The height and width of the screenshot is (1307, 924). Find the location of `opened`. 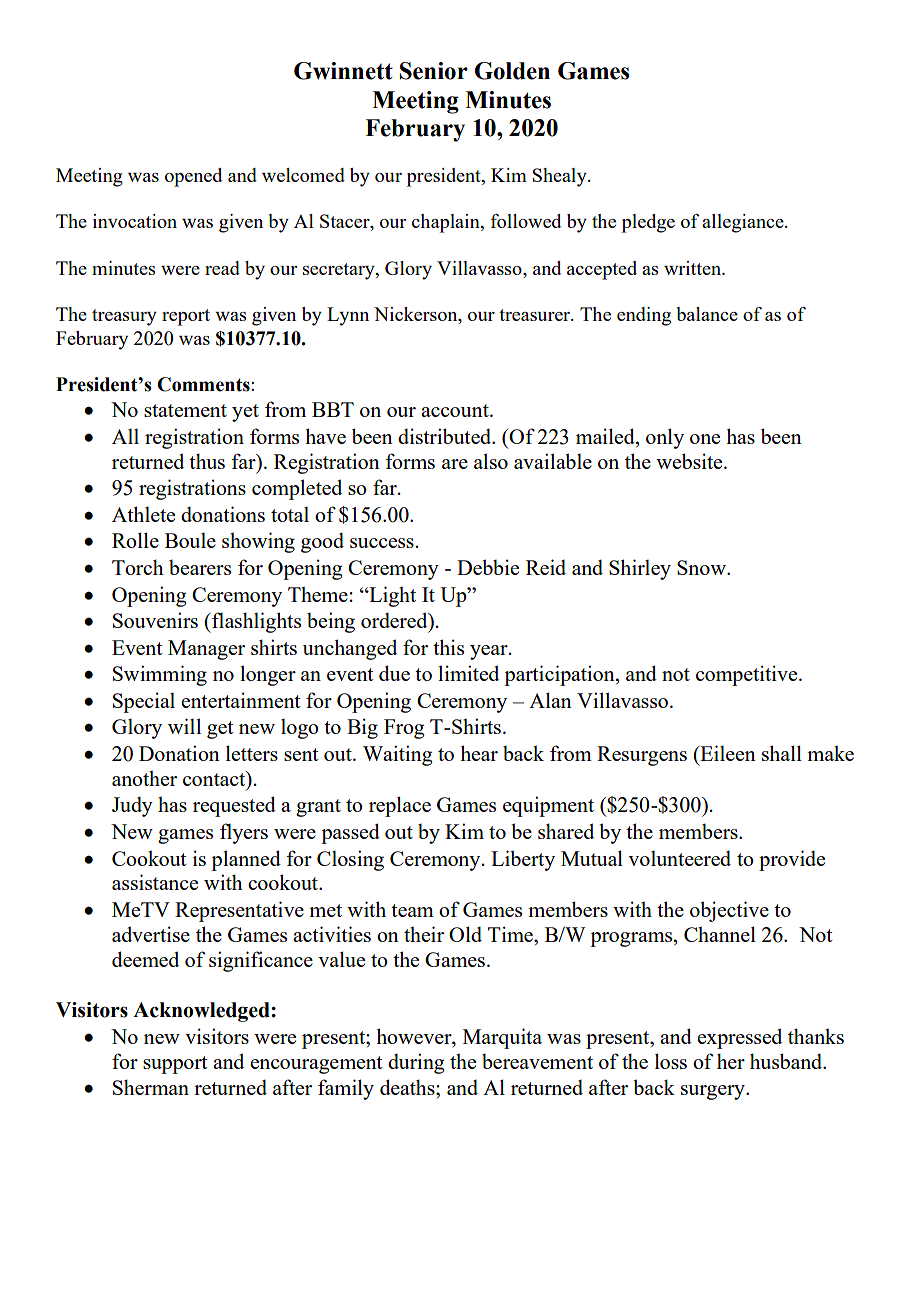

opened is located at coordinates (193, 177).
